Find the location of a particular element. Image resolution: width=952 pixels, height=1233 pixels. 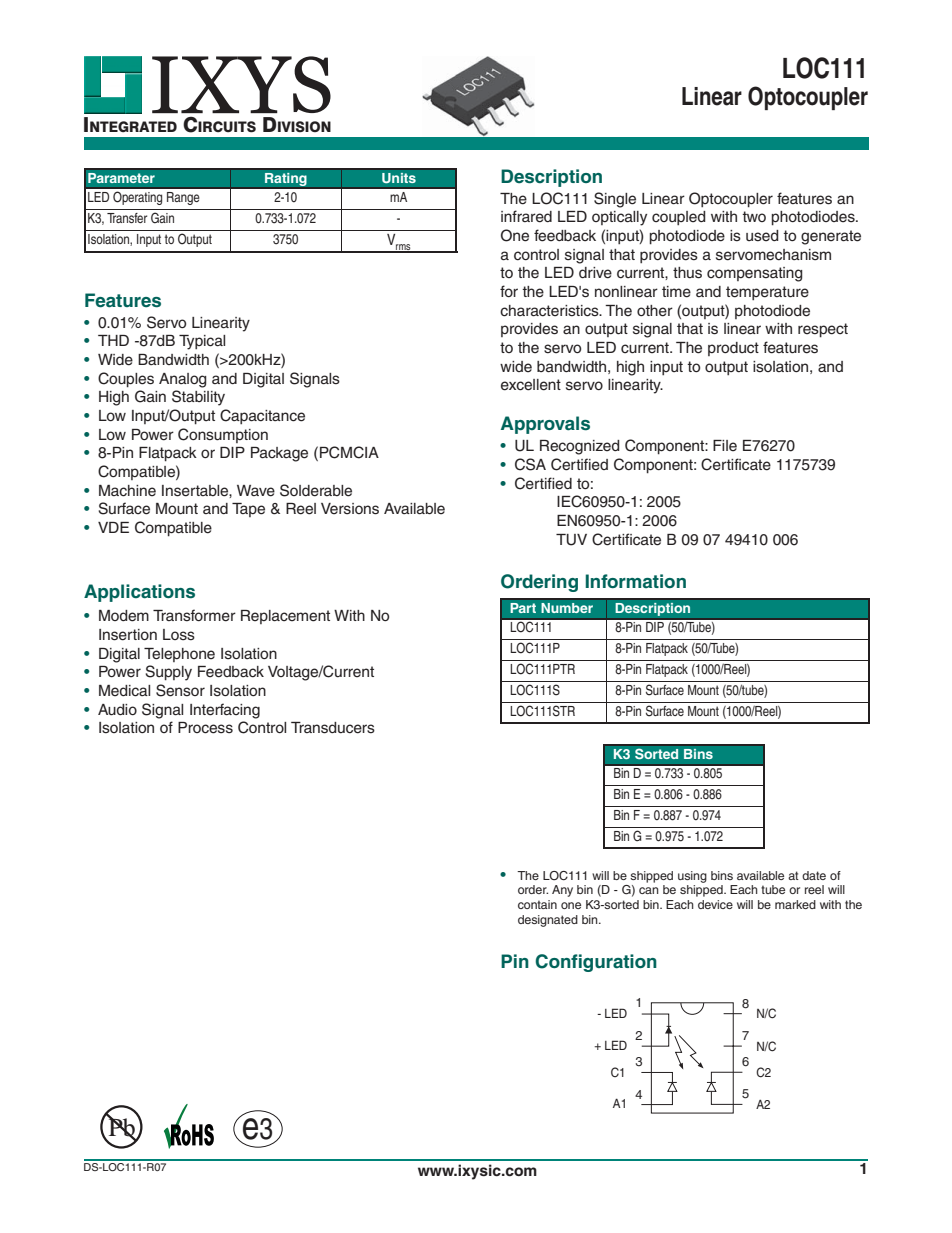

device is located at coordinates (715, 904).
